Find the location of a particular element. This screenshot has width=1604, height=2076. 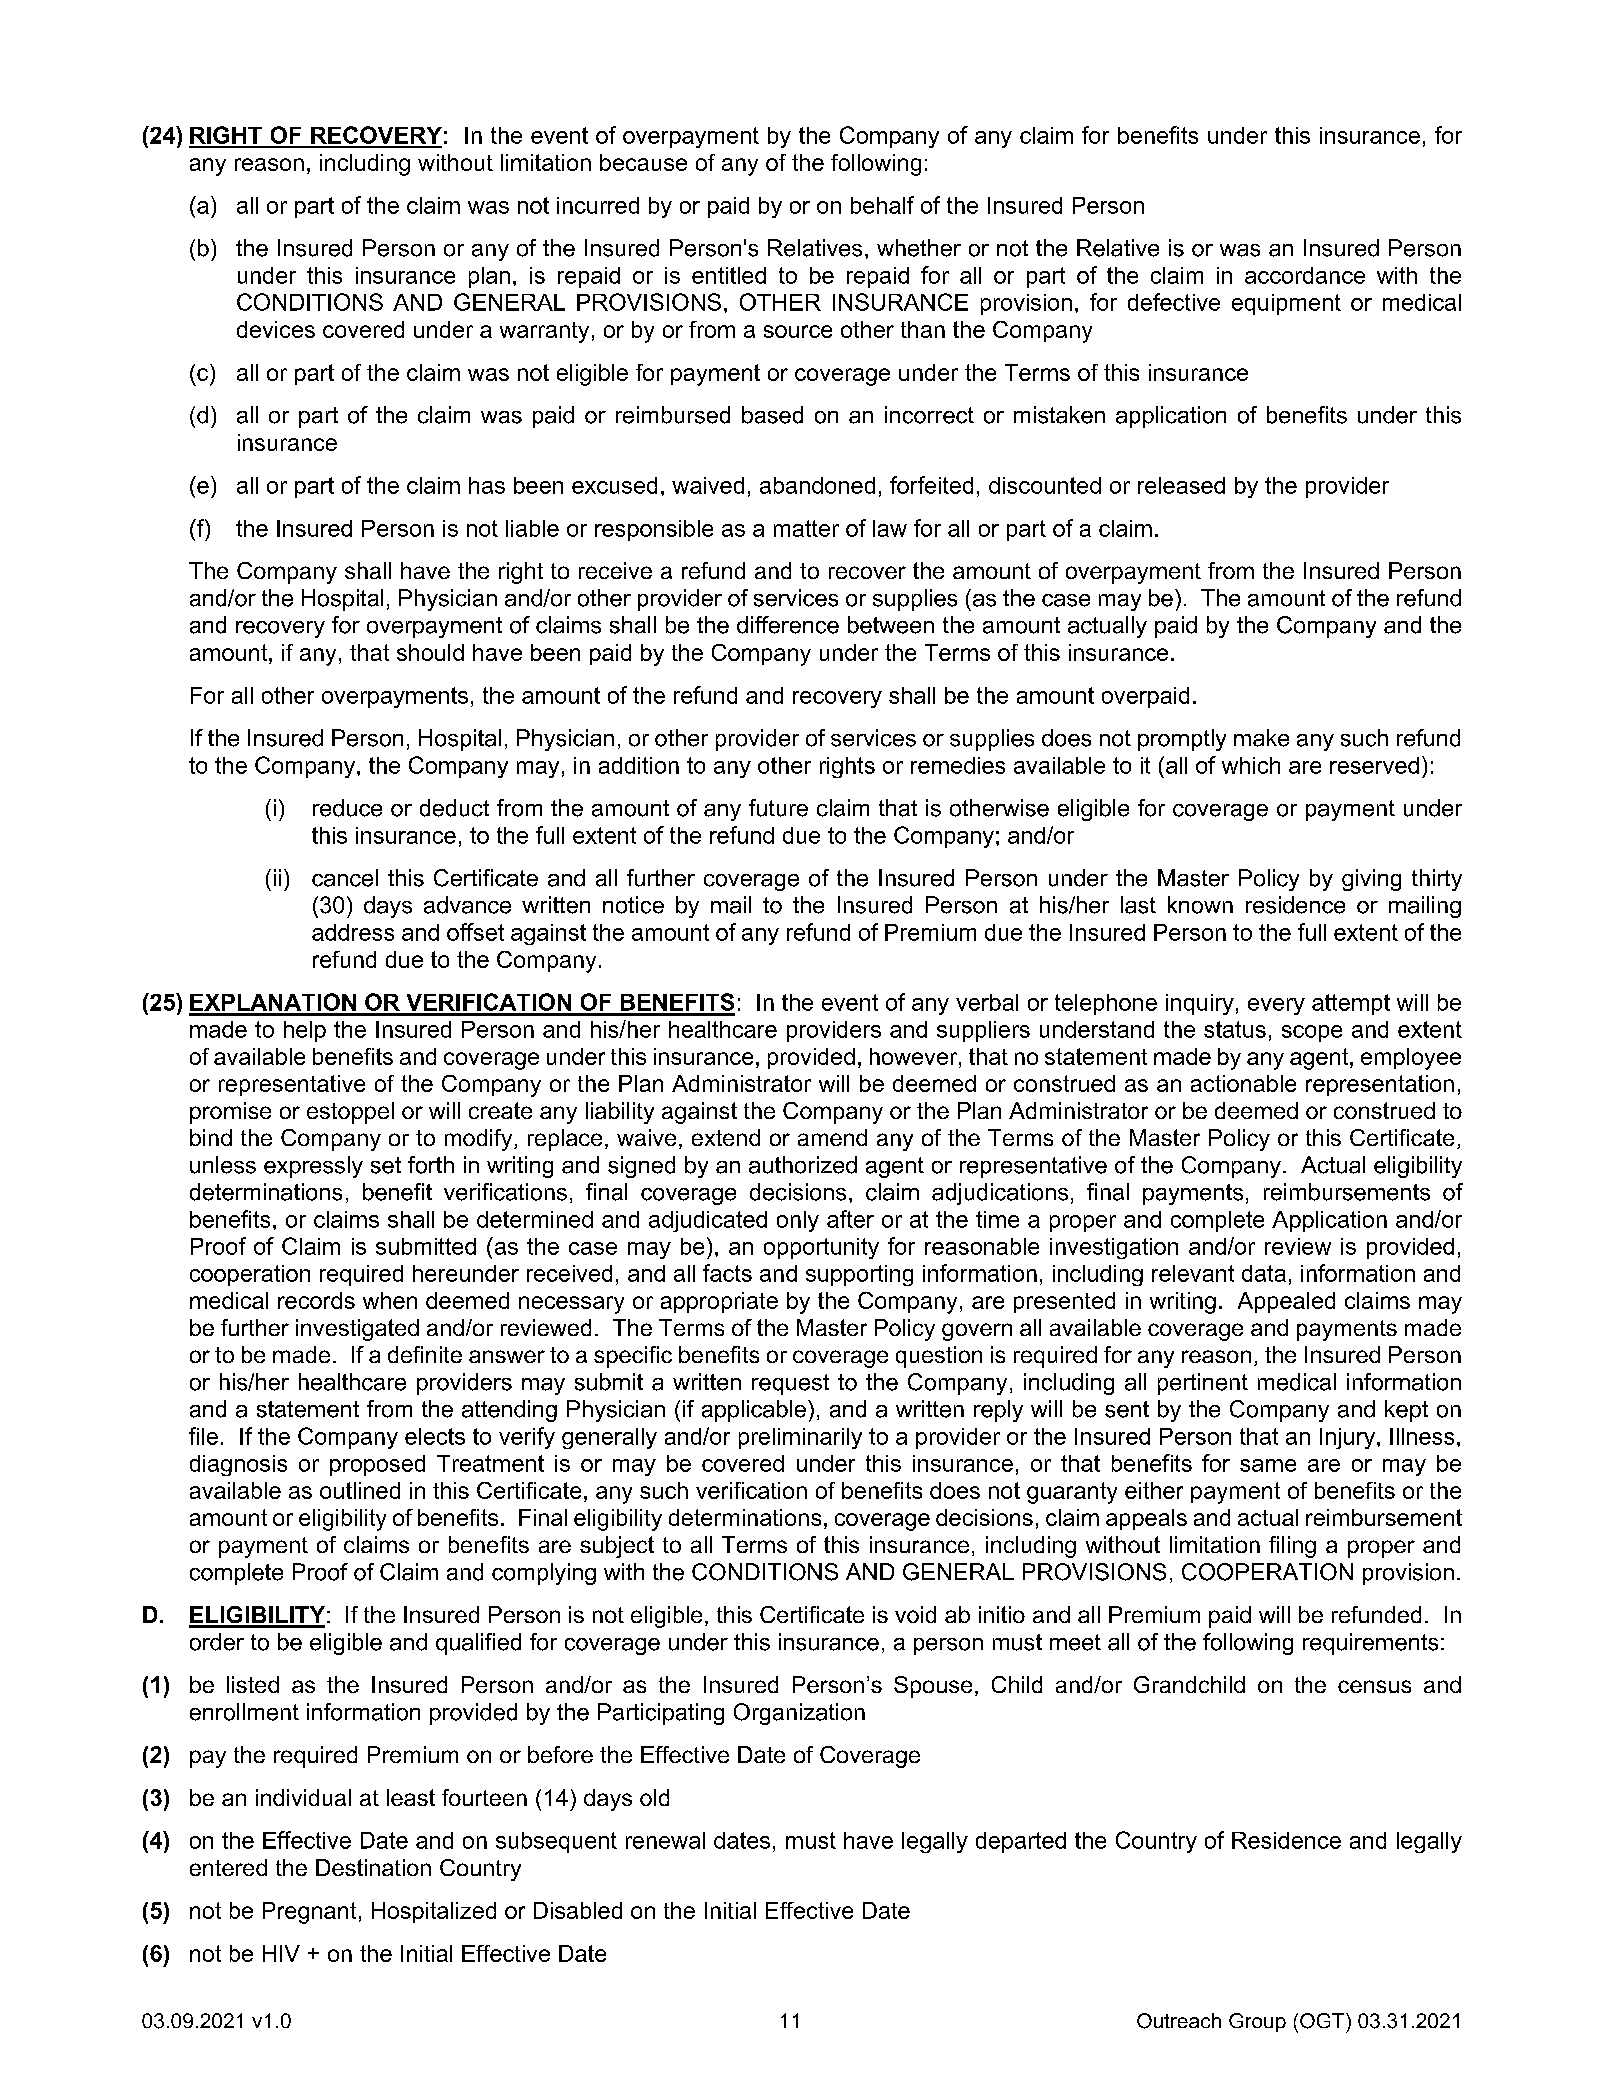

outlined is located at coordinates (360, 1490).
